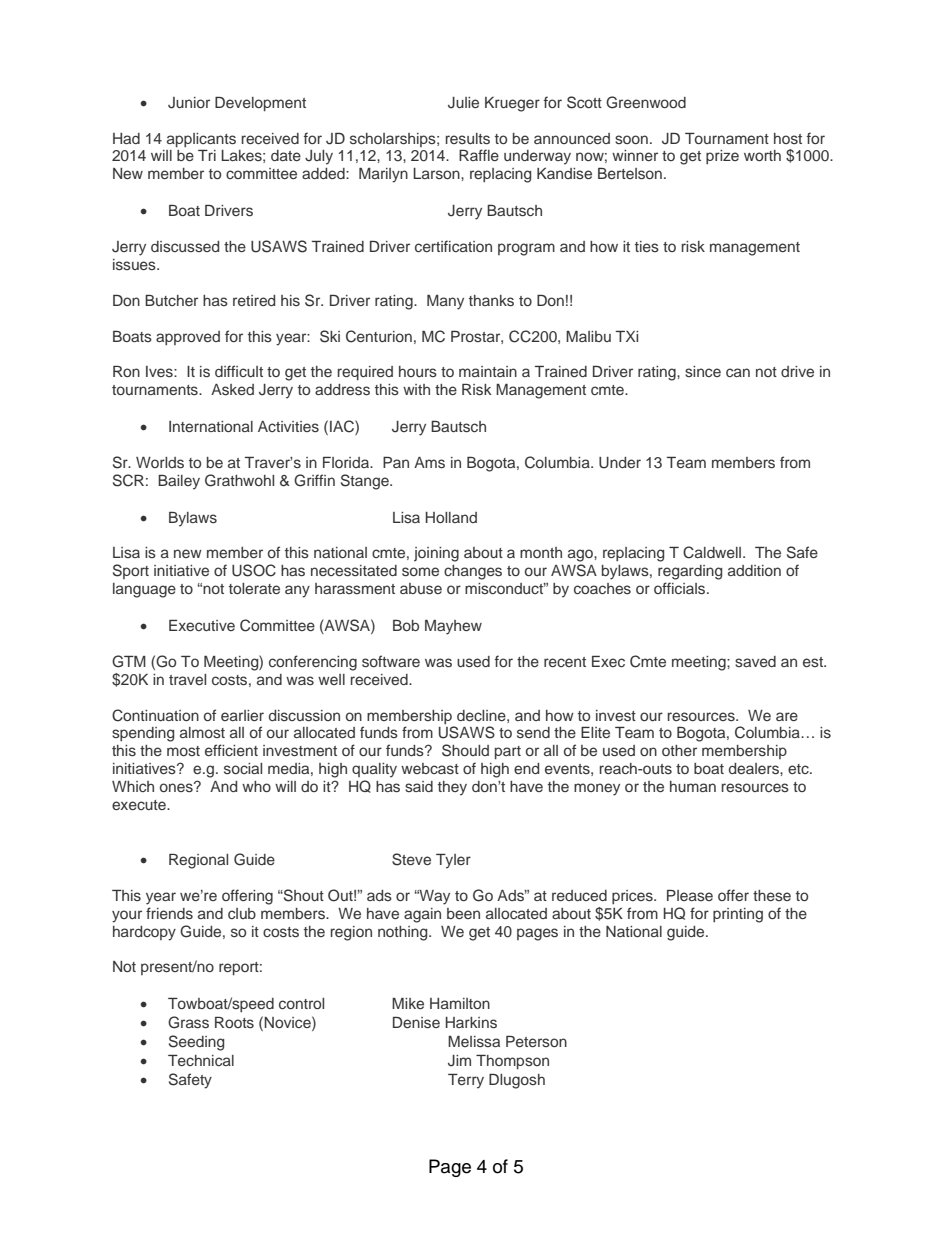 The image size is (952, 1233). Describe the element at coordinates (201, 1060) in the screenshot. I see `Technical` at that location.
